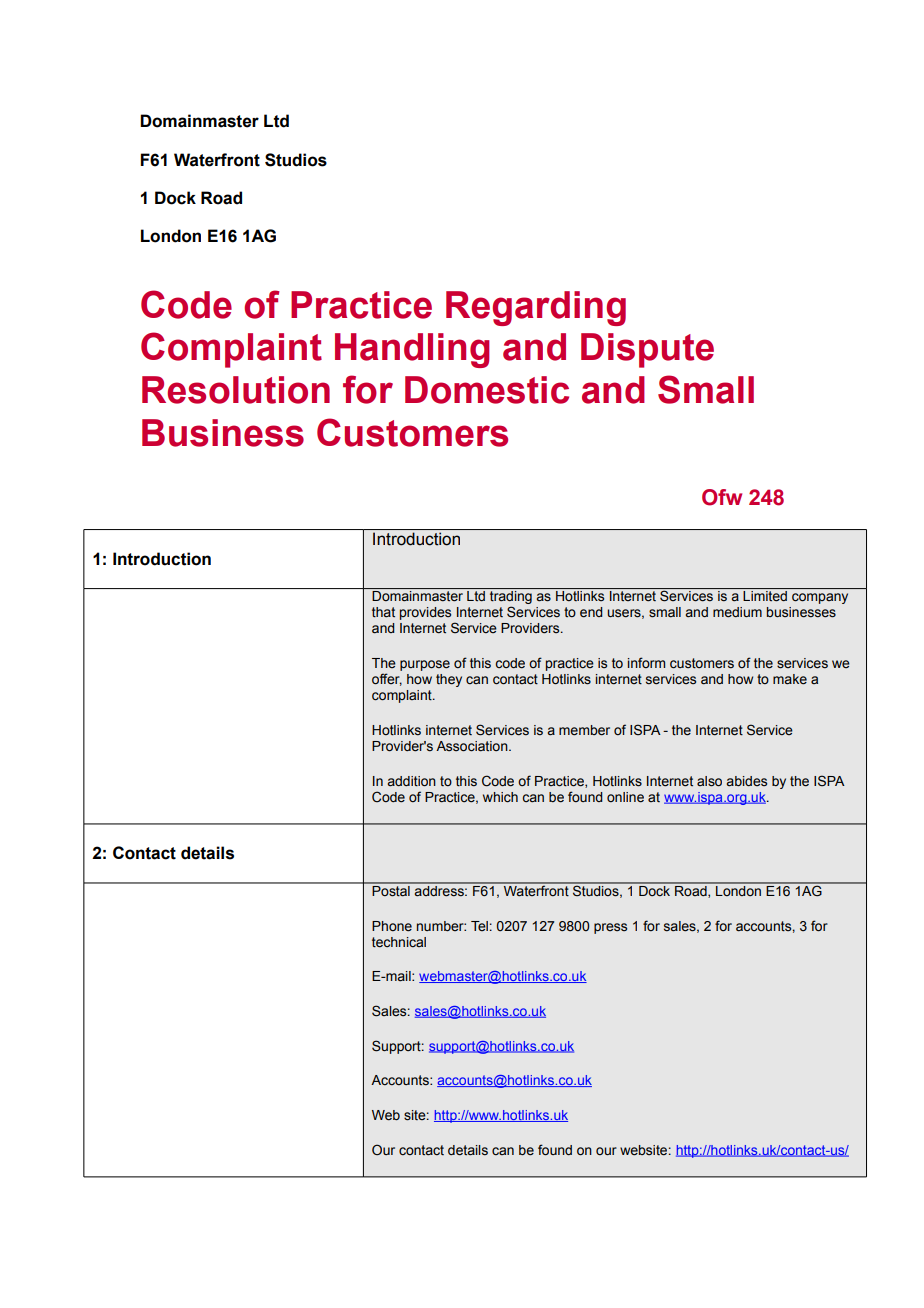 The image size is (924, 1308). What do you see at coordinates (412, 781) in the document?
I see `addition` at bounding box center [412, 781].
